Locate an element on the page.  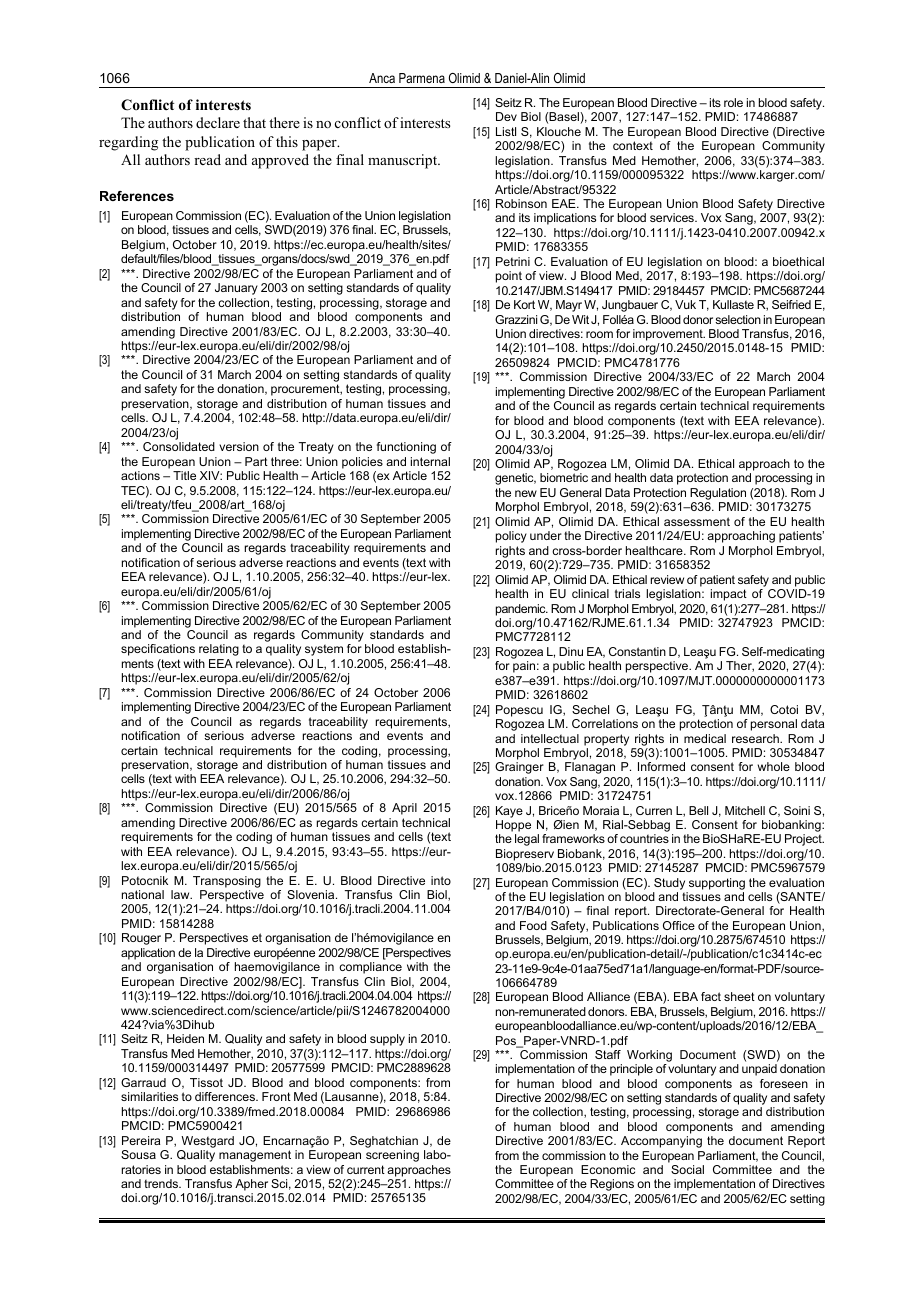
pandemic is located at coordinates (522, 610).
